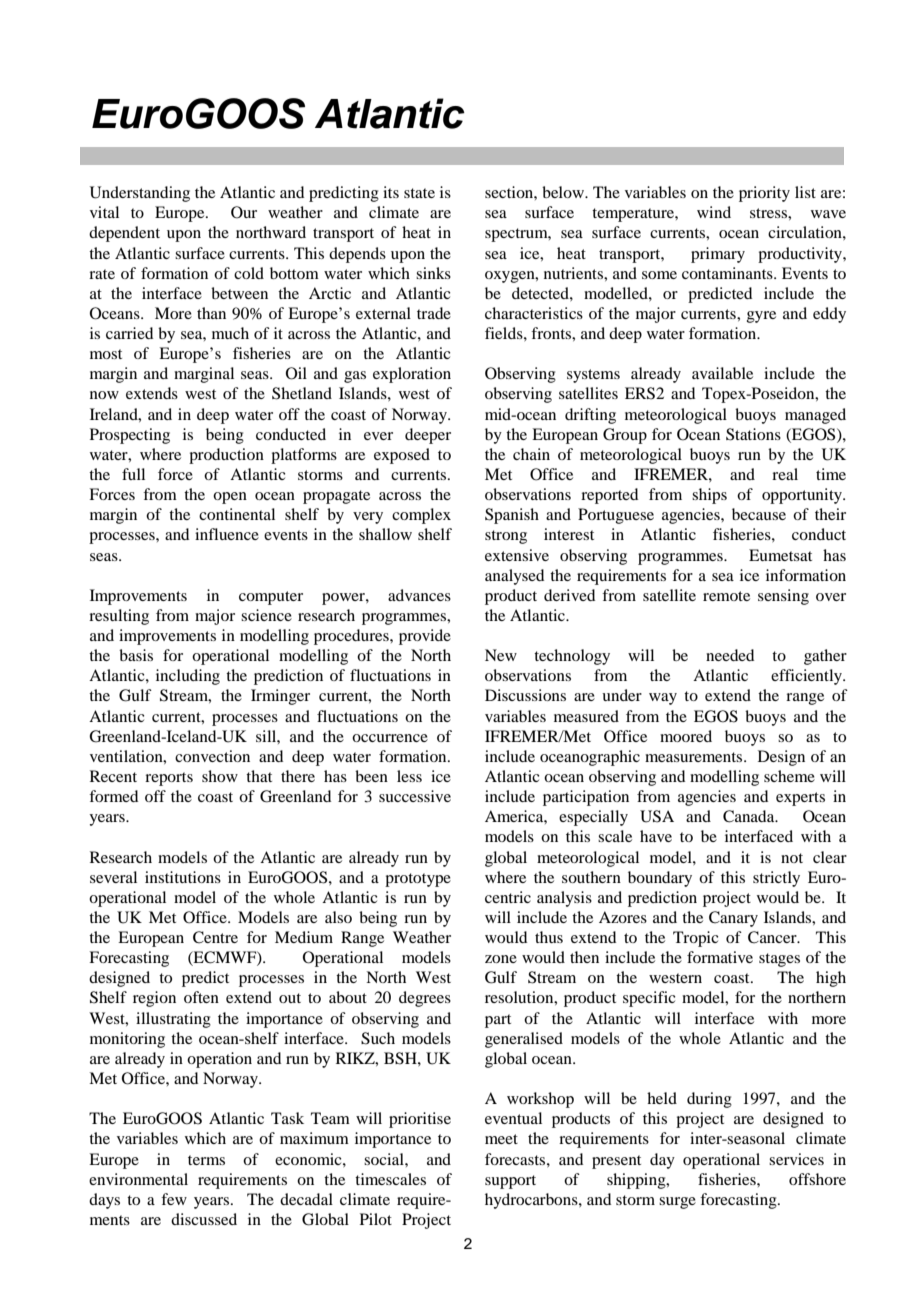 The height and width of the document is (1308, 924). What do you see at coordinates (686, 736) in the document?
I see `moored` at bounding box center [686, 736].
